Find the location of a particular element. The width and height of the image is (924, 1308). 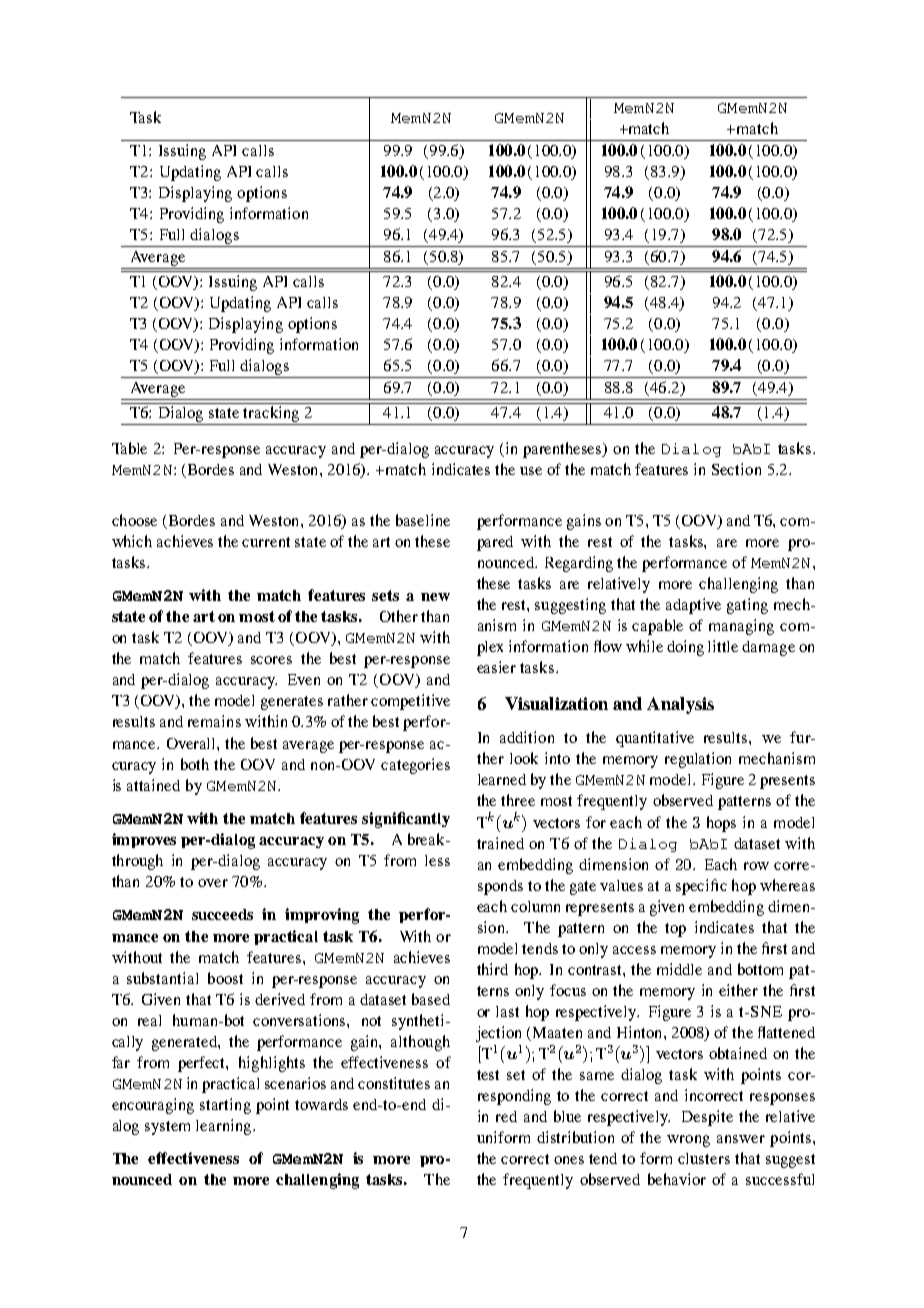

attained is located at coordinates (153, 785).
